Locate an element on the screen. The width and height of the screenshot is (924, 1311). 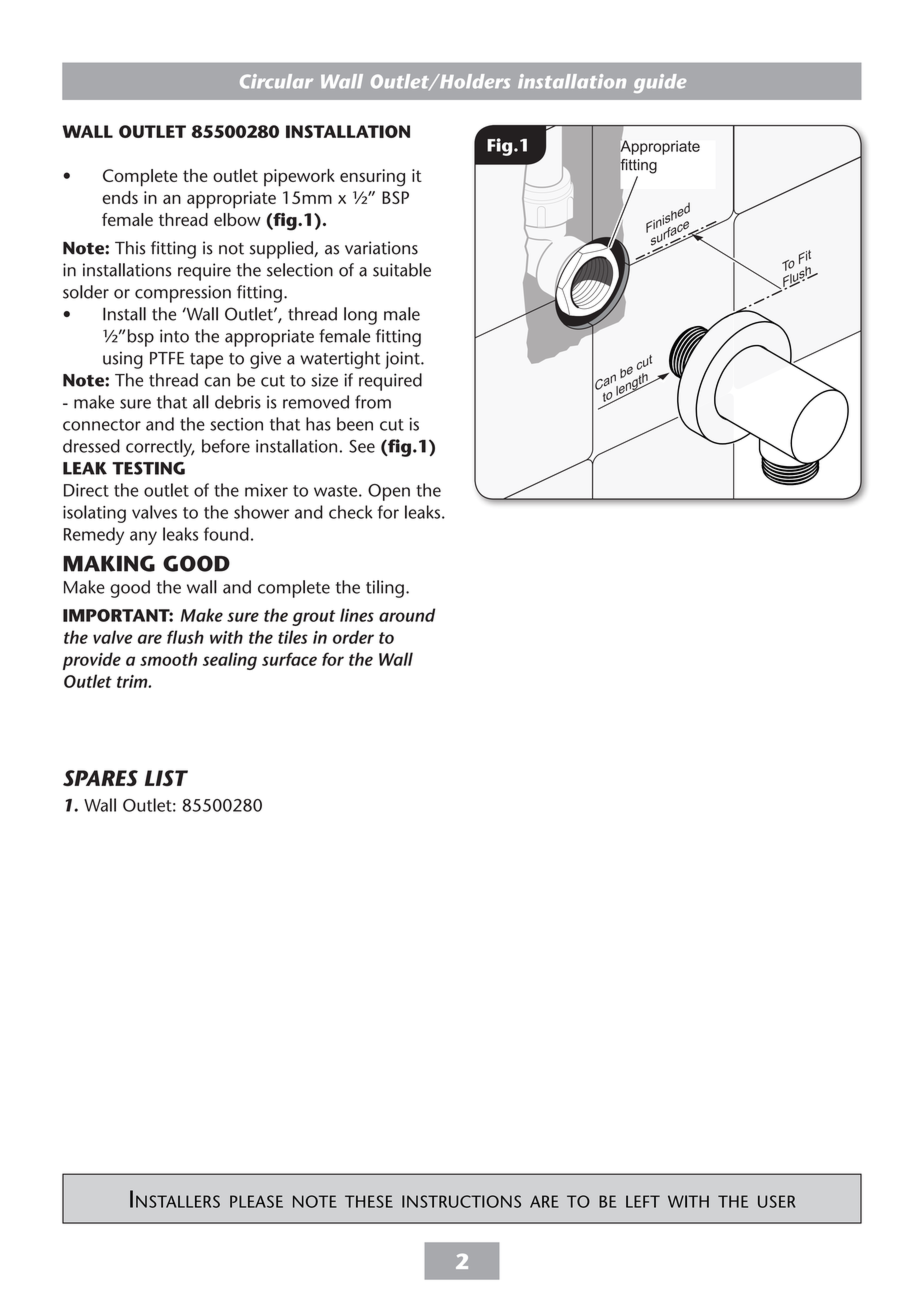
ensuring is located at coordinates (372, 178).
